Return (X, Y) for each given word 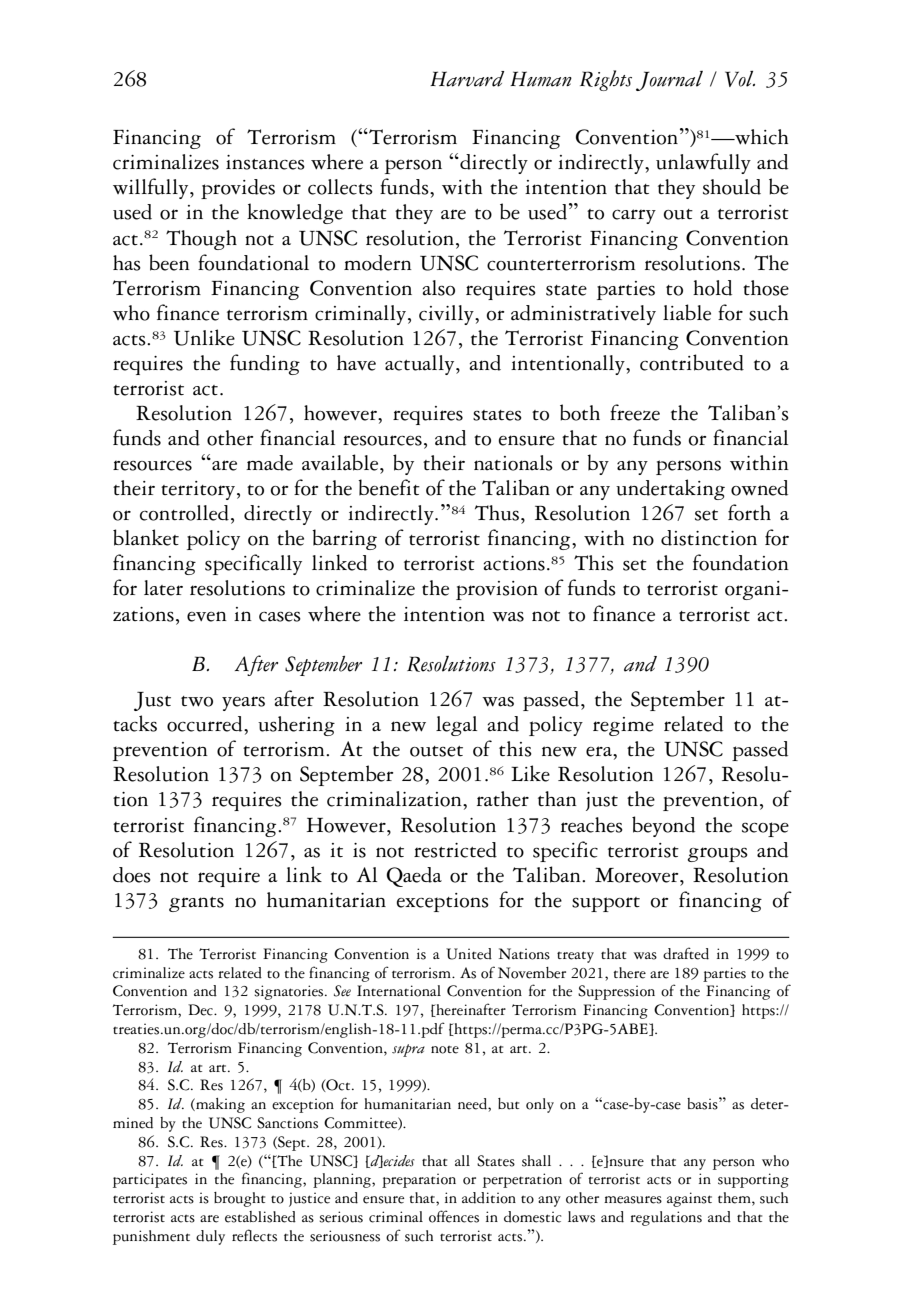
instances (265, 162)
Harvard (467, 79)
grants (196, 904)
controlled (184, 513)
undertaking (670, 489)
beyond (663, 826)
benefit (389, 487)
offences (454, 1216)
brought (239, 1199)
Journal (669, 81)
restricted (455, 850)
